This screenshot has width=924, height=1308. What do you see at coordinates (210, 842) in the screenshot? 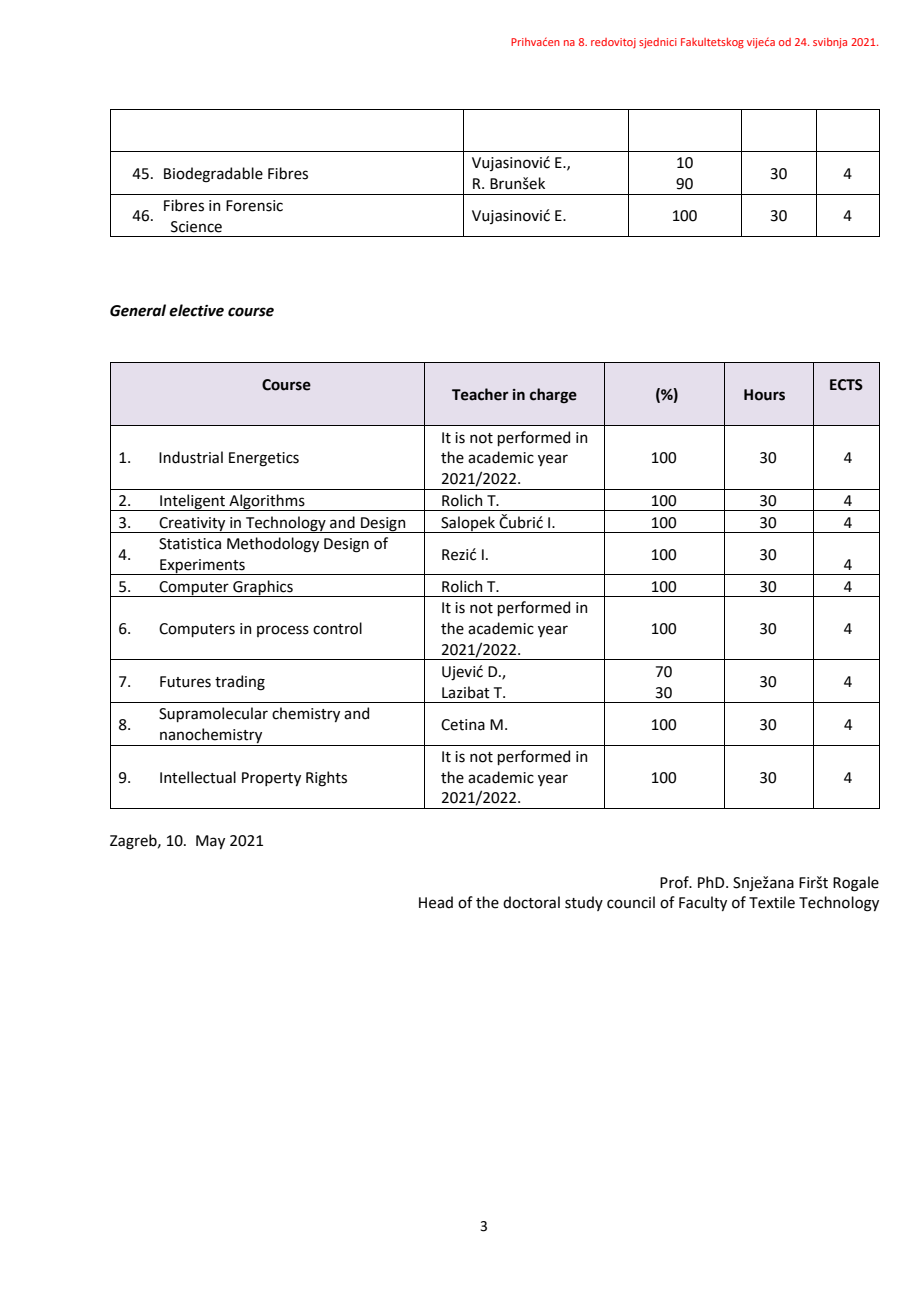
I see `May` at bounding box center [210, 842].
